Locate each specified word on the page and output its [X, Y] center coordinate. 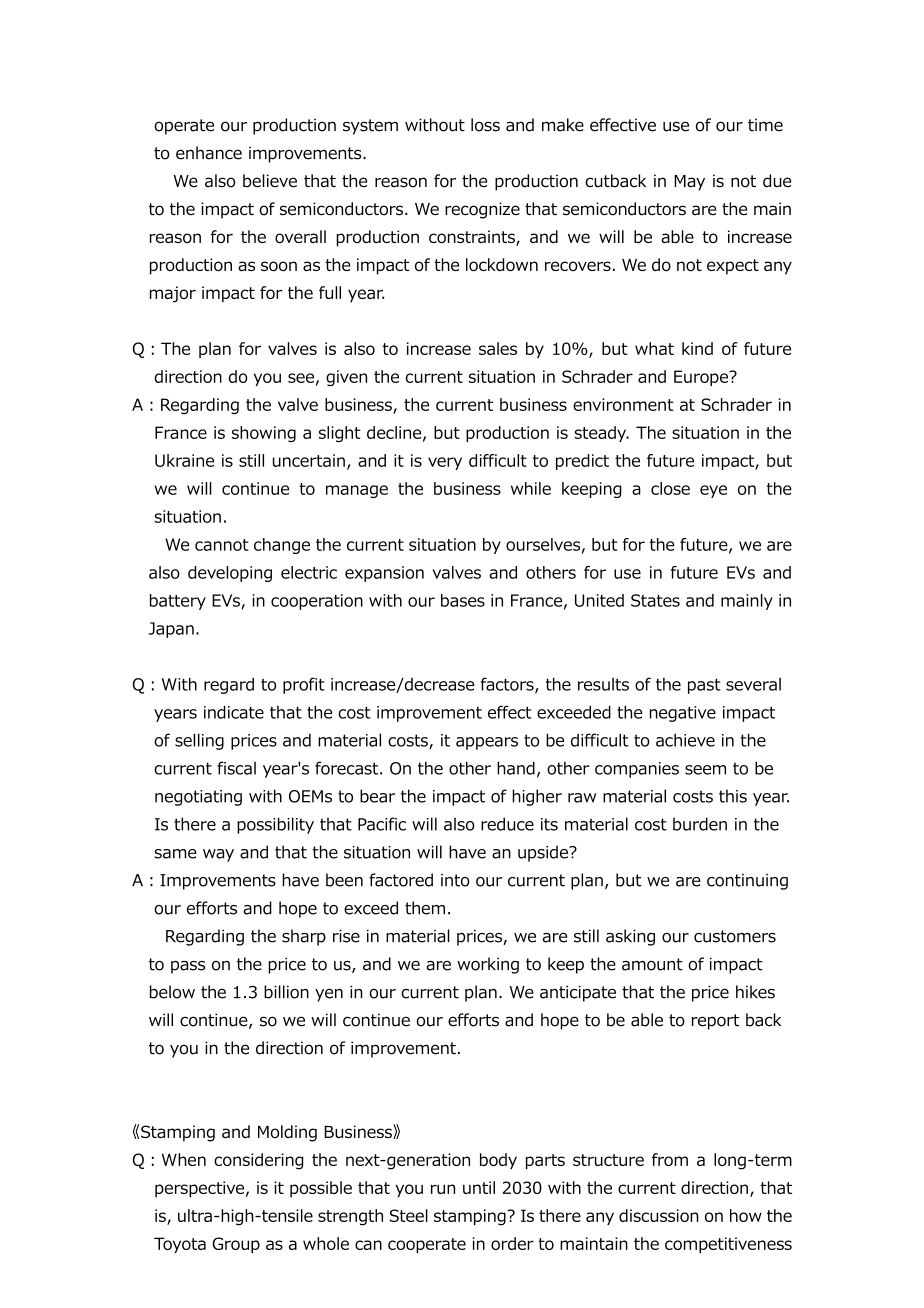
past [704, 686]
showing [264, 434]
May [689, 183]
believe [270, 181]
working [488, 965]
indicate [234, 712]
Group [236, 1245]
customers [735, 936]
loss [485, 125]
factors [508, 685]
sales [498, 348]
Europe [702, 378]
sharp [304, 937]
